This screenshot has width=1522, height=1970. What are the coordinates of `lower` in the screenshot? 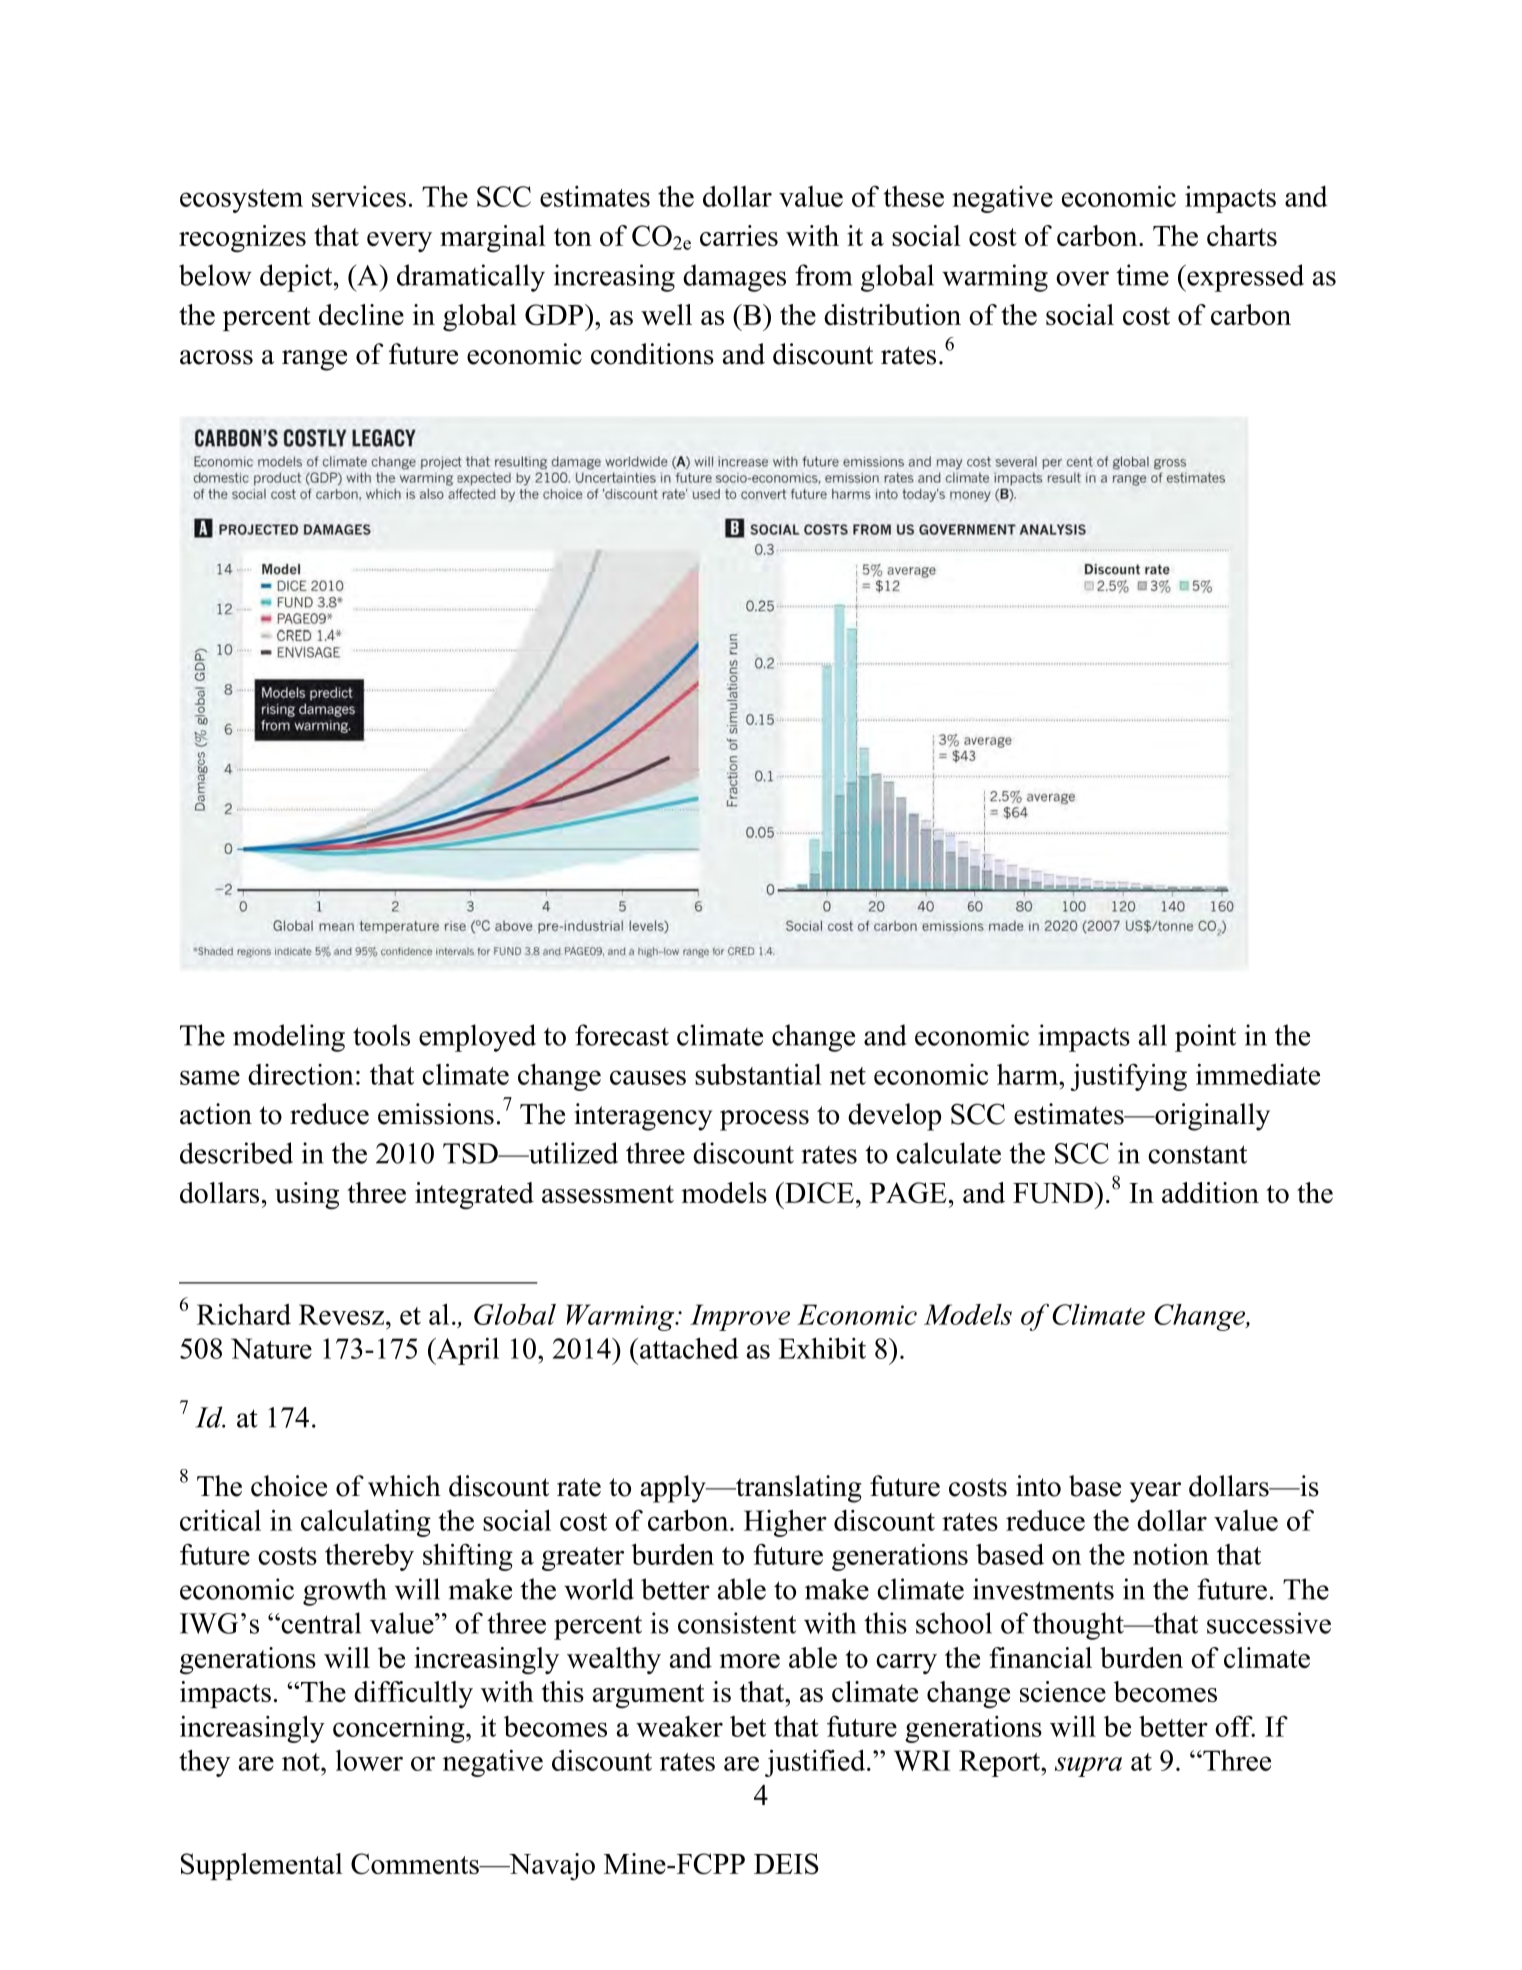 It's located at (369, 1760).
